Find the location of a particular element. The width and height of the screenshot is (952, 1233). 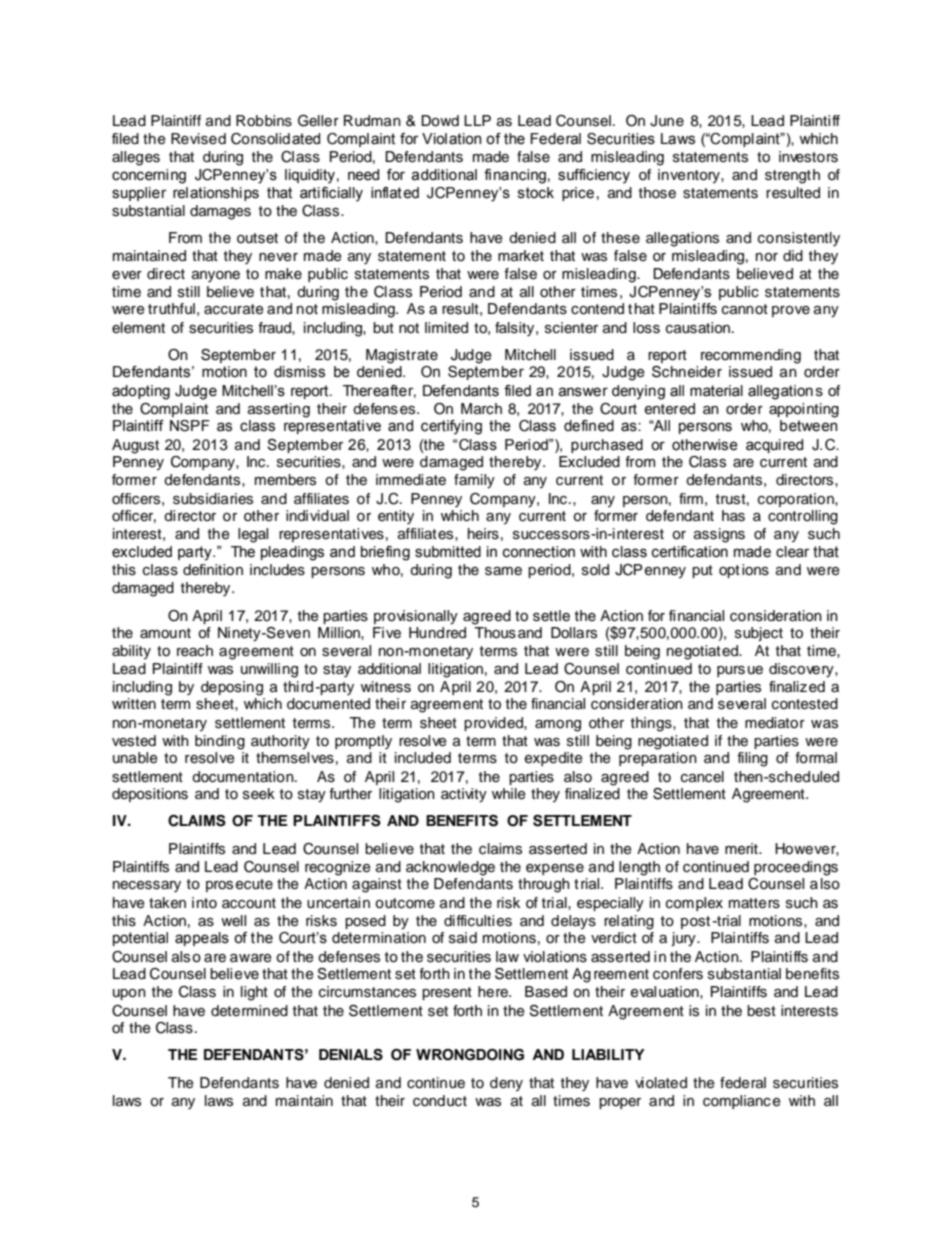

light is located at coordinates (254, 993).
